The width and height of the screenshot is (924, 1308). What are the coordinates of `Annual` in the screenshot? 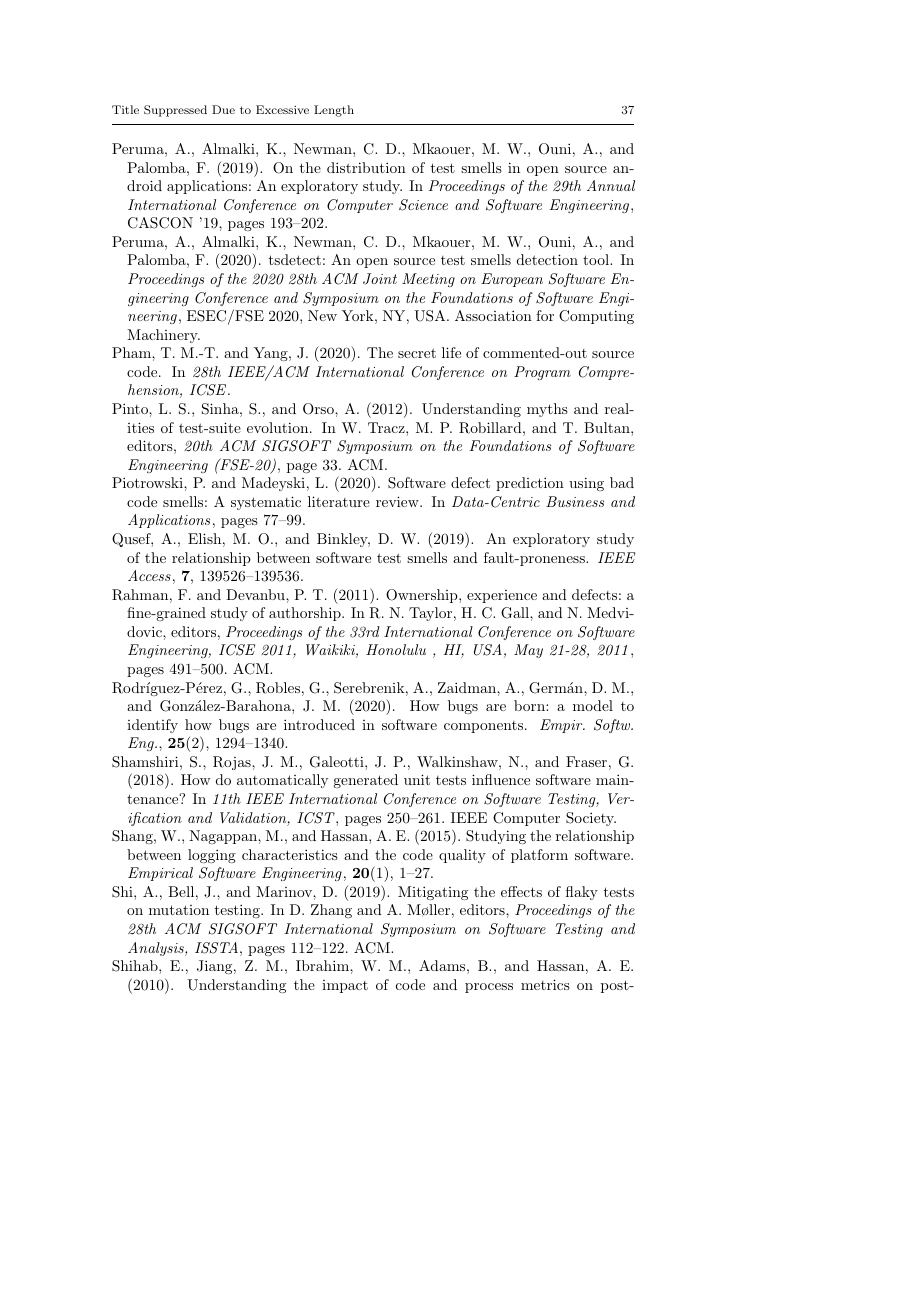 It's located at (611, 185).
